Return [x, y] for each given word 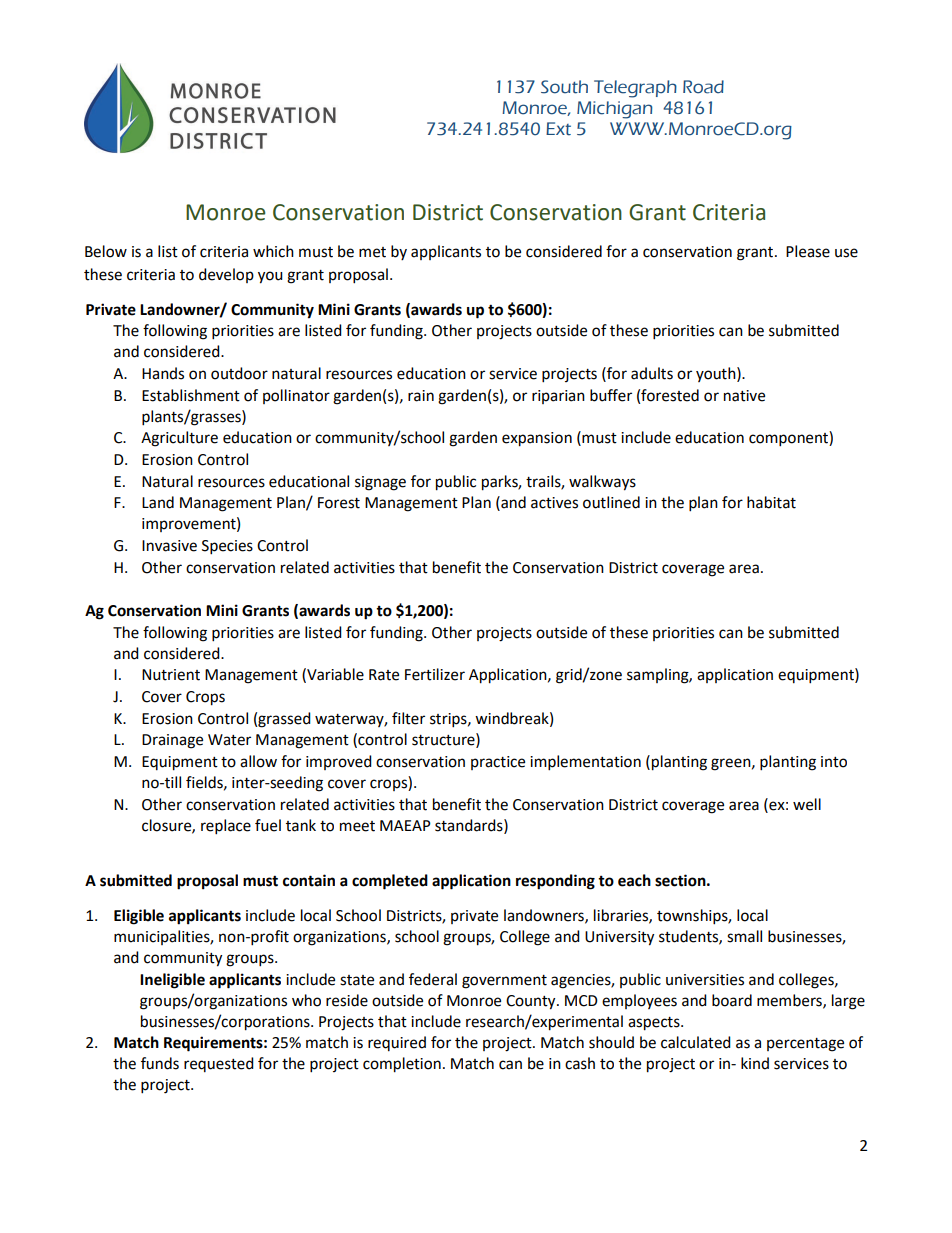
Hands [163, 373]
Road [703, 87]
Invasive [169, 546]
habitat [771, 502]
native [744, 396]
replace [226, 827]
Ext [558, 129]
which [273, 251]
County [532, 1002]
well [807, 804]
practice [498, 763]
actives [554, 503]
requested [219, 1064]
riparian [558, 397]
